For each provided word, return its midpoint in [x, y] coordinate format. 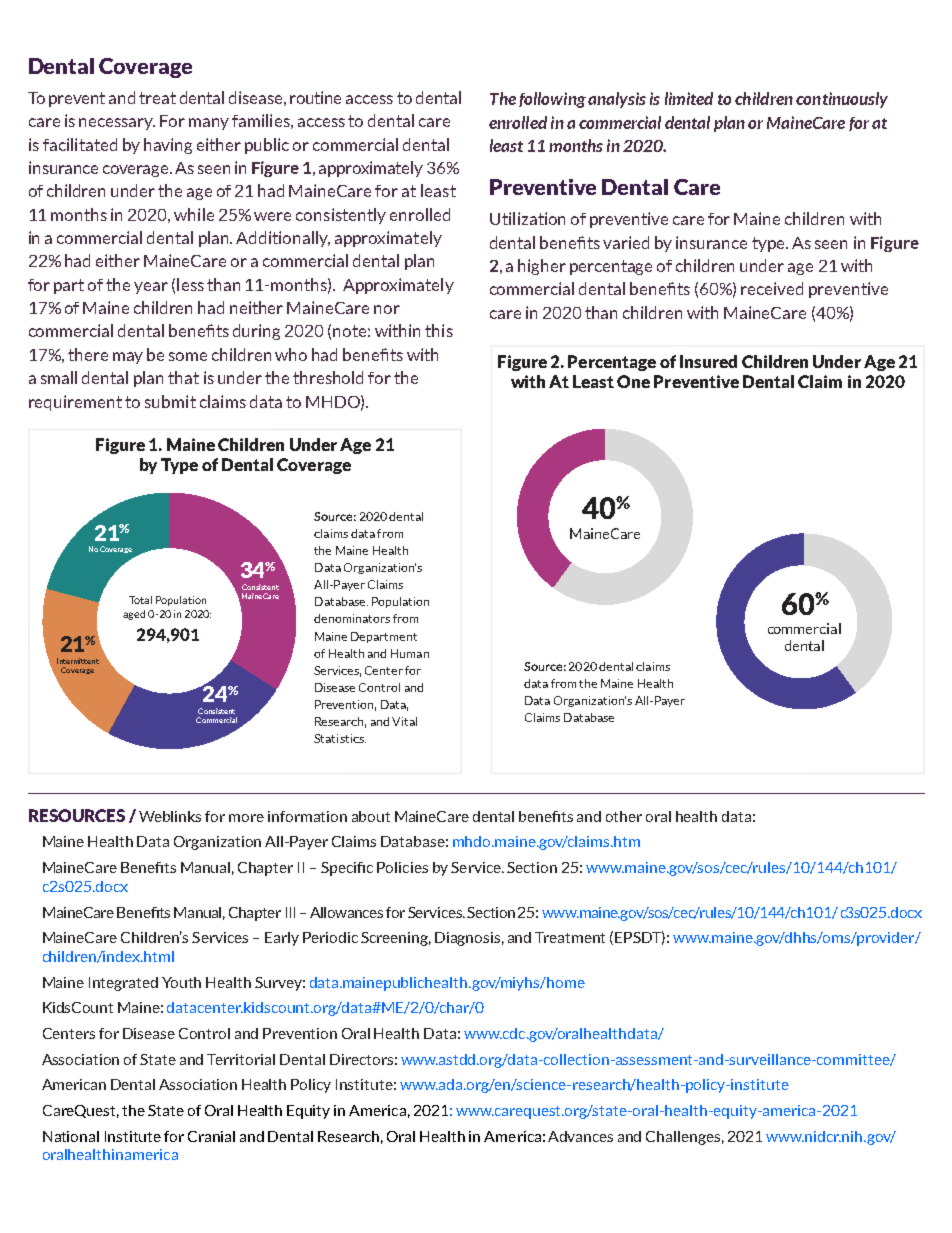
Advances [580, 1136]
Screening [396, 939]
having [168, 146]
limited [689, 98]
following [552, 100]
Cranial [211, 1136]
